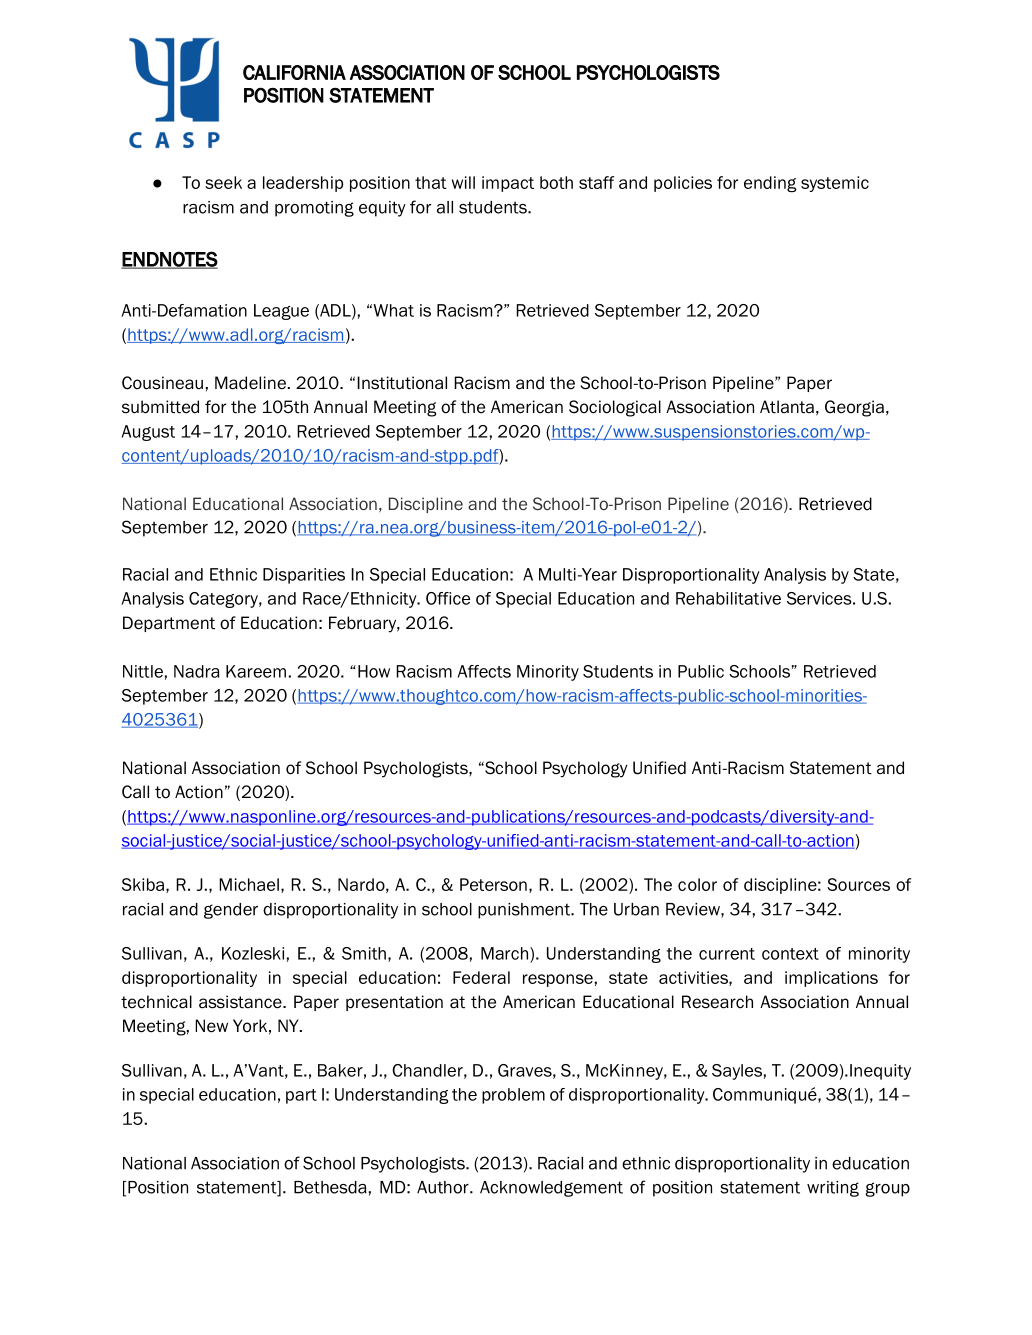 The image size is (1032, 1335). What do you see at coordinates (551, 1189) in the page?
I see `Acknowledgement` at bounding box center [551, 1189].
